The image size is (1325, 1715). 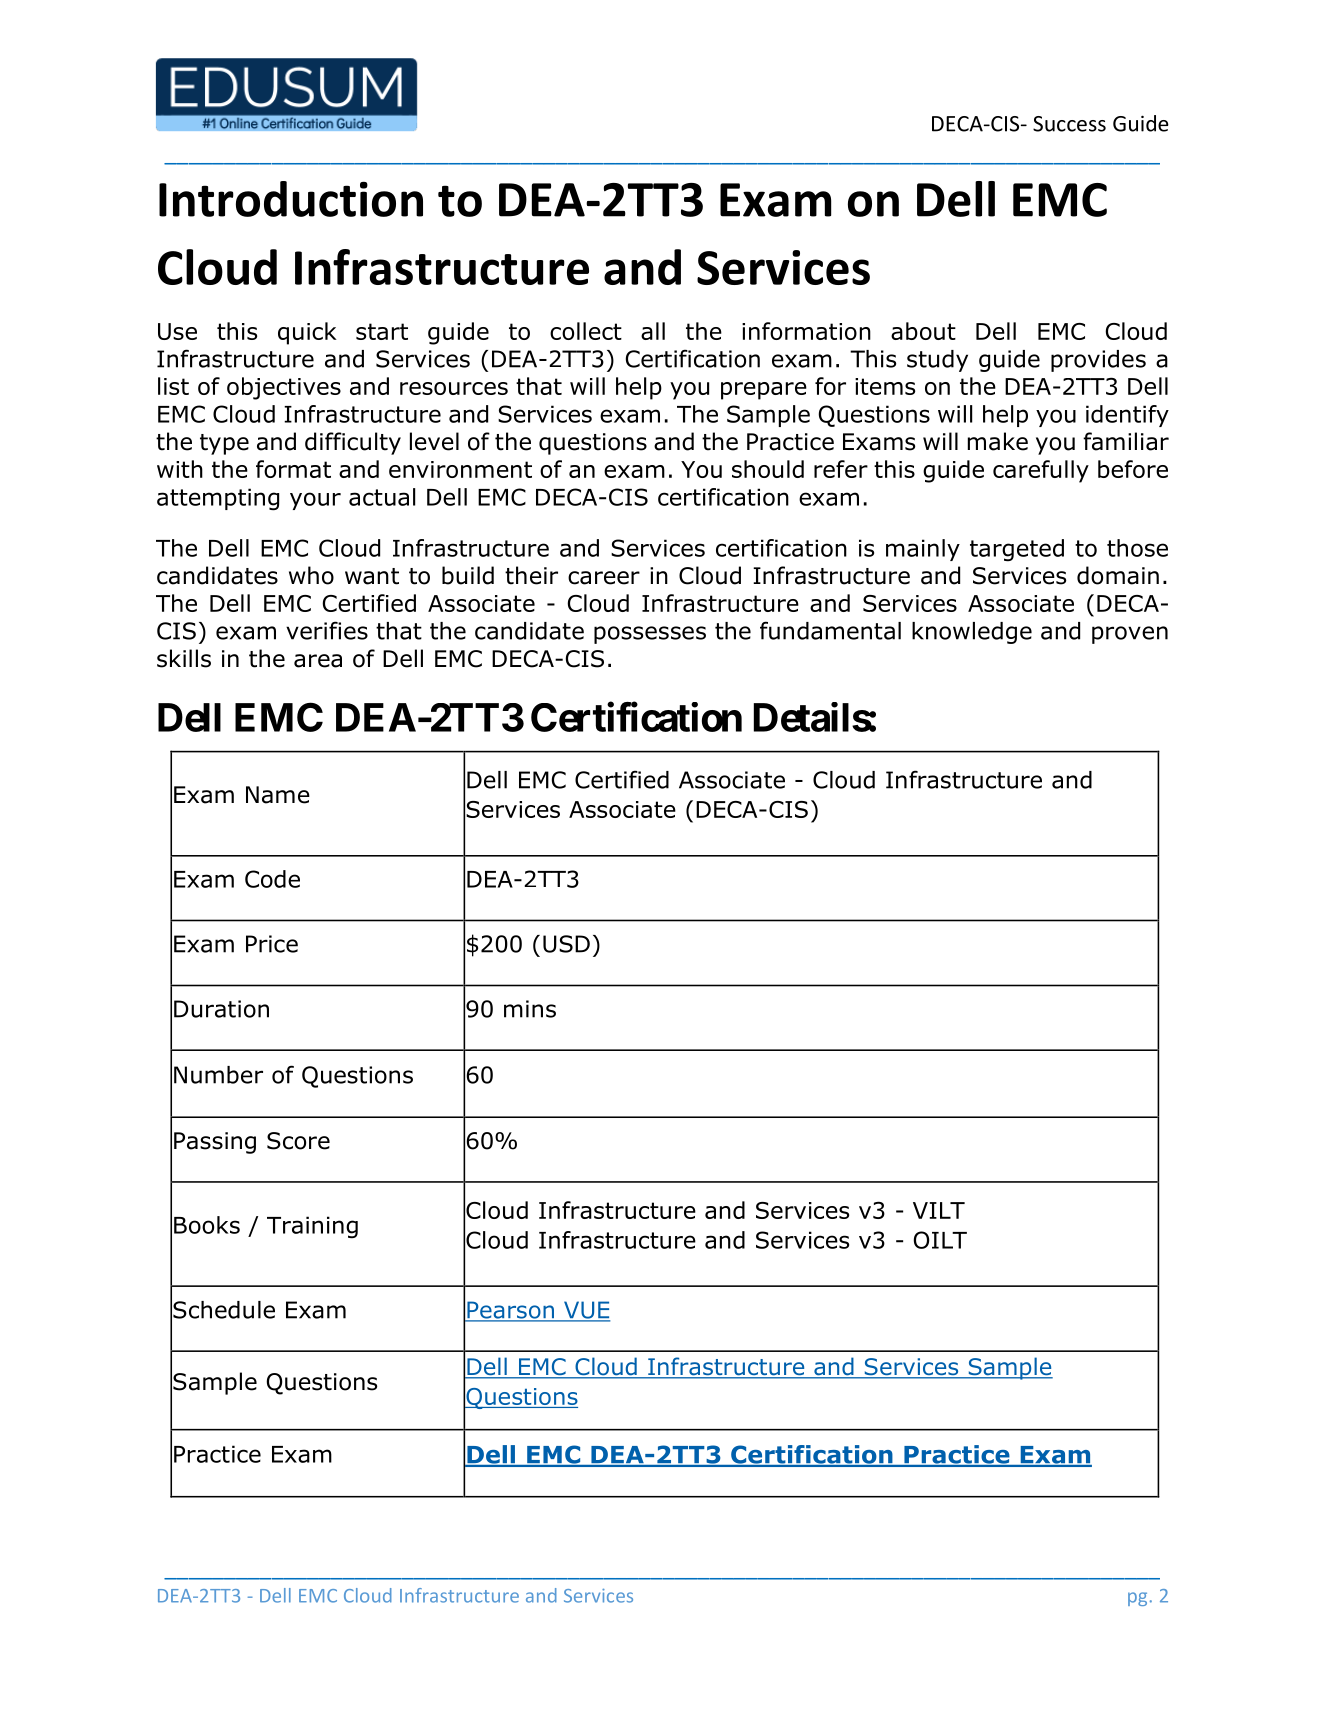 I want to click on knowledge, so click(x=972, y=633).
